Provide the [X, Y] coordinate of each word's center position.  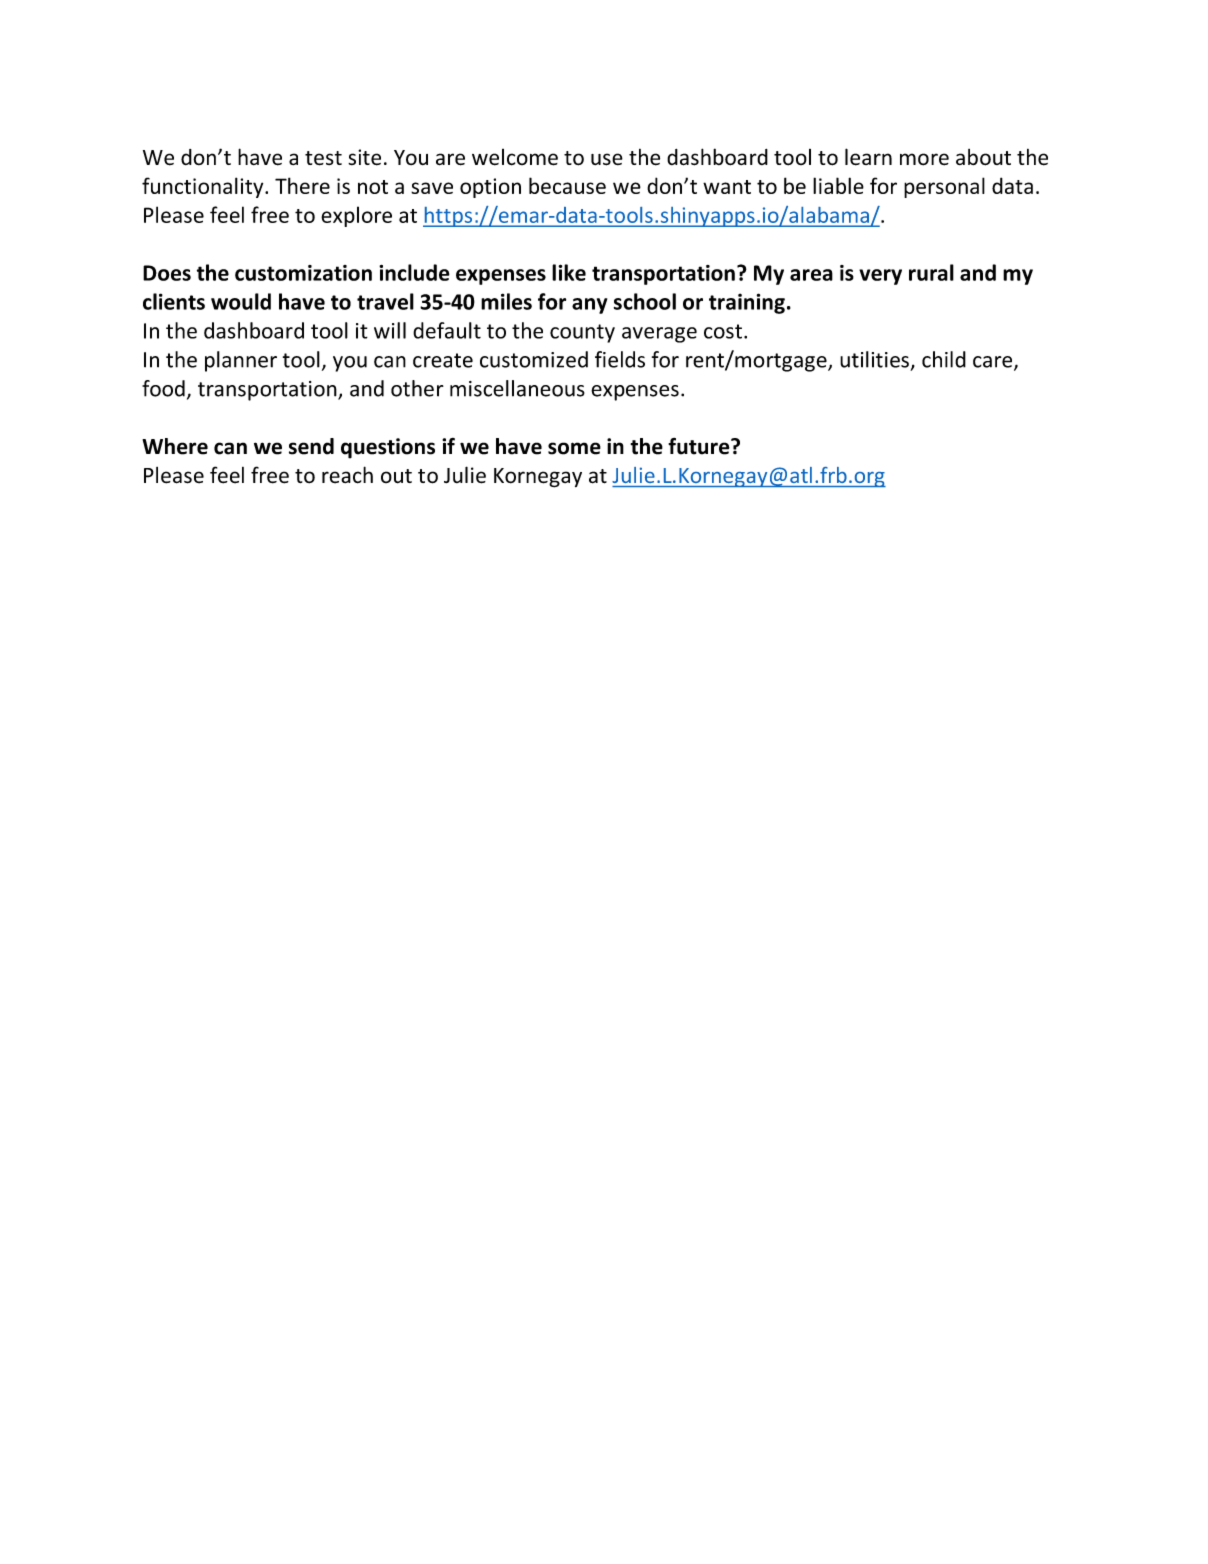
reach [347, 475]
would [241, 301]
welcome [515, 157]
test [323, 158]
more [924, 159]
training [747, 303]
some [574, 448]
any [589, 306]
